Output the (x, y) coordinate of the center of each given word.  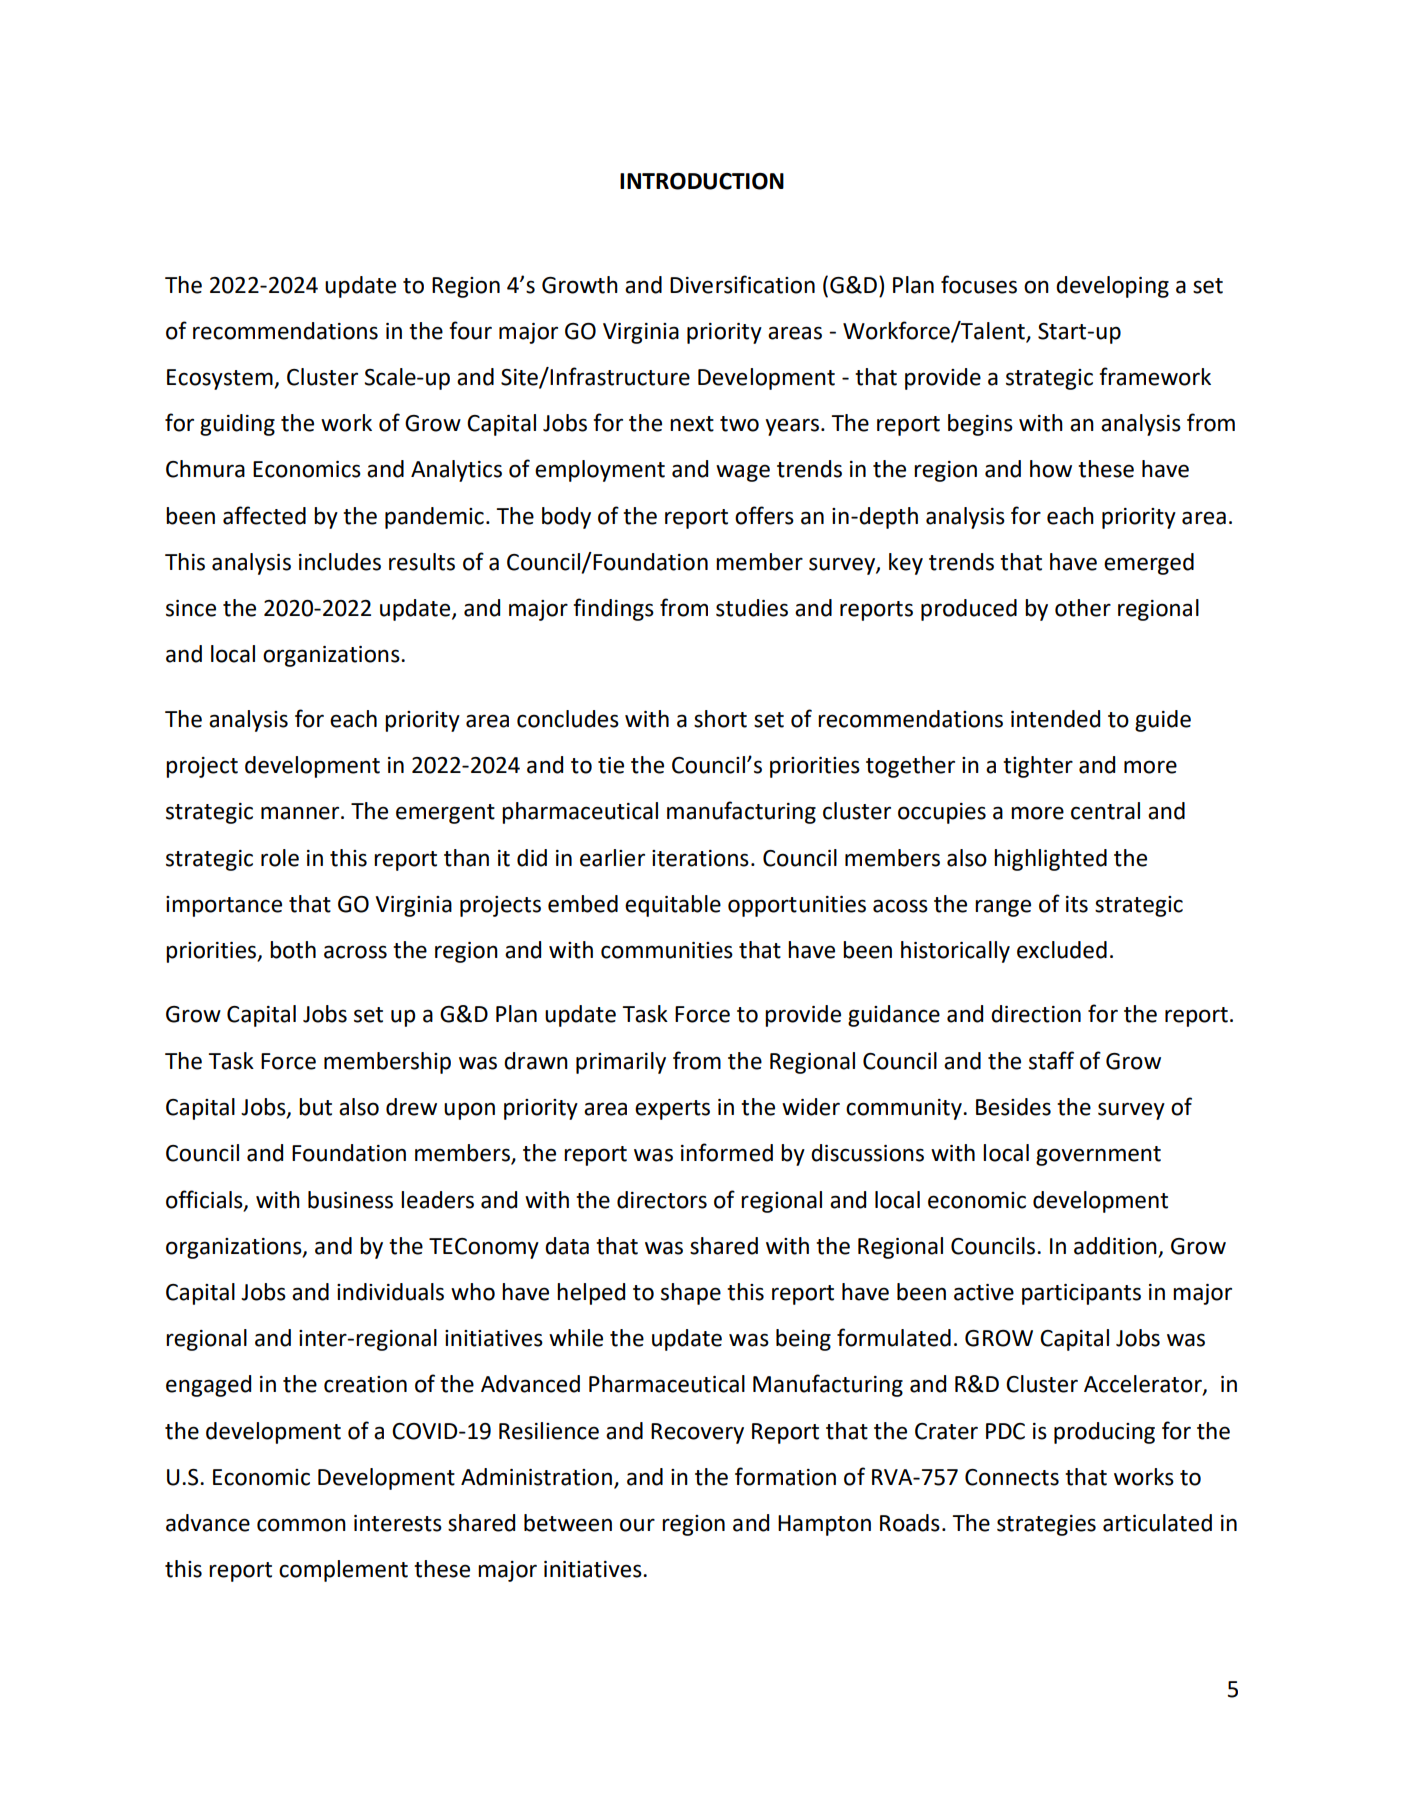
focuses (979, 284)
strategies (1046, 1525)
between (568, 1523)
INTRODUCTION (702, 181)
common (301, 1525)
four (470, 330)
